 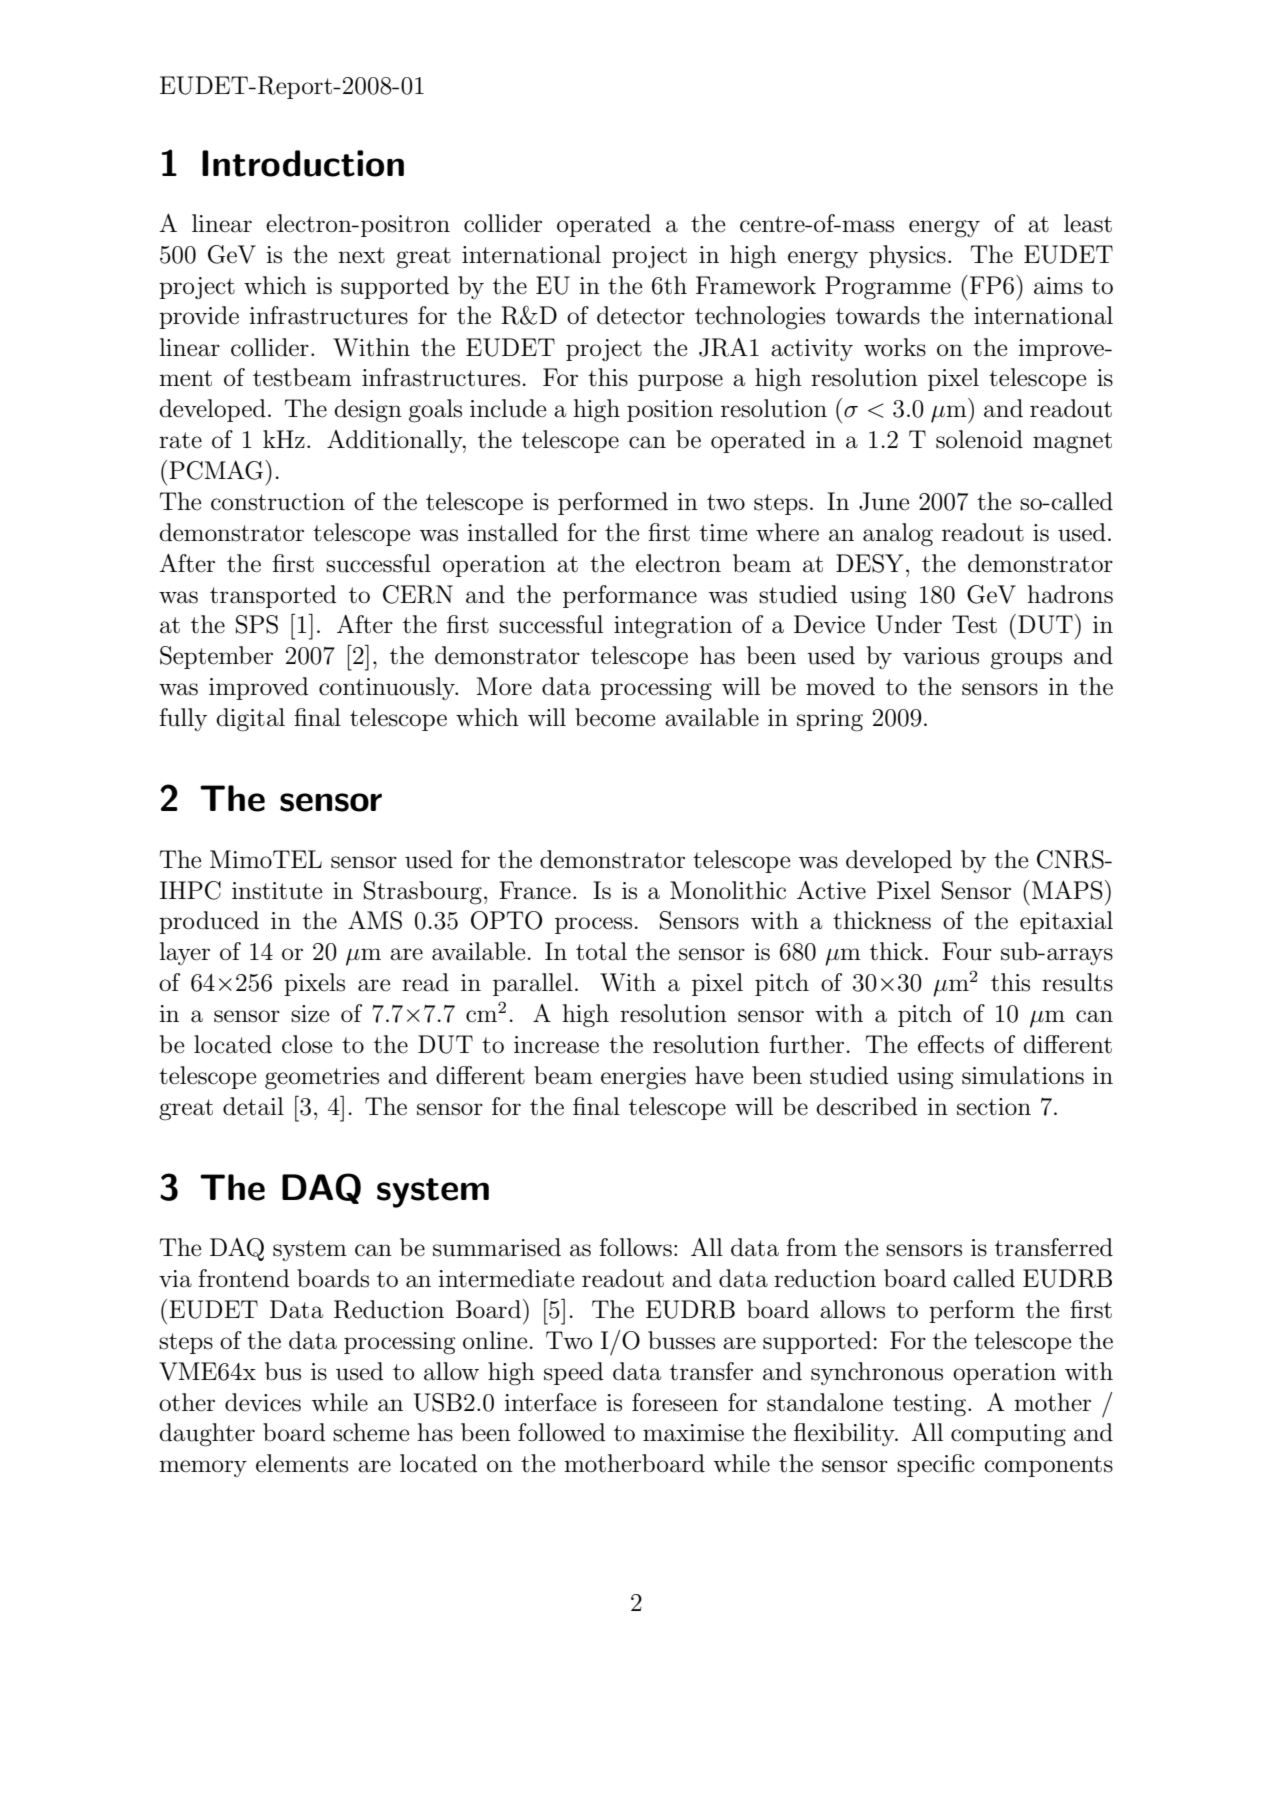 What do you see at coordinates (675, 1402) in the image?
I see `foreseen` at bounding box center [675, 1402].
